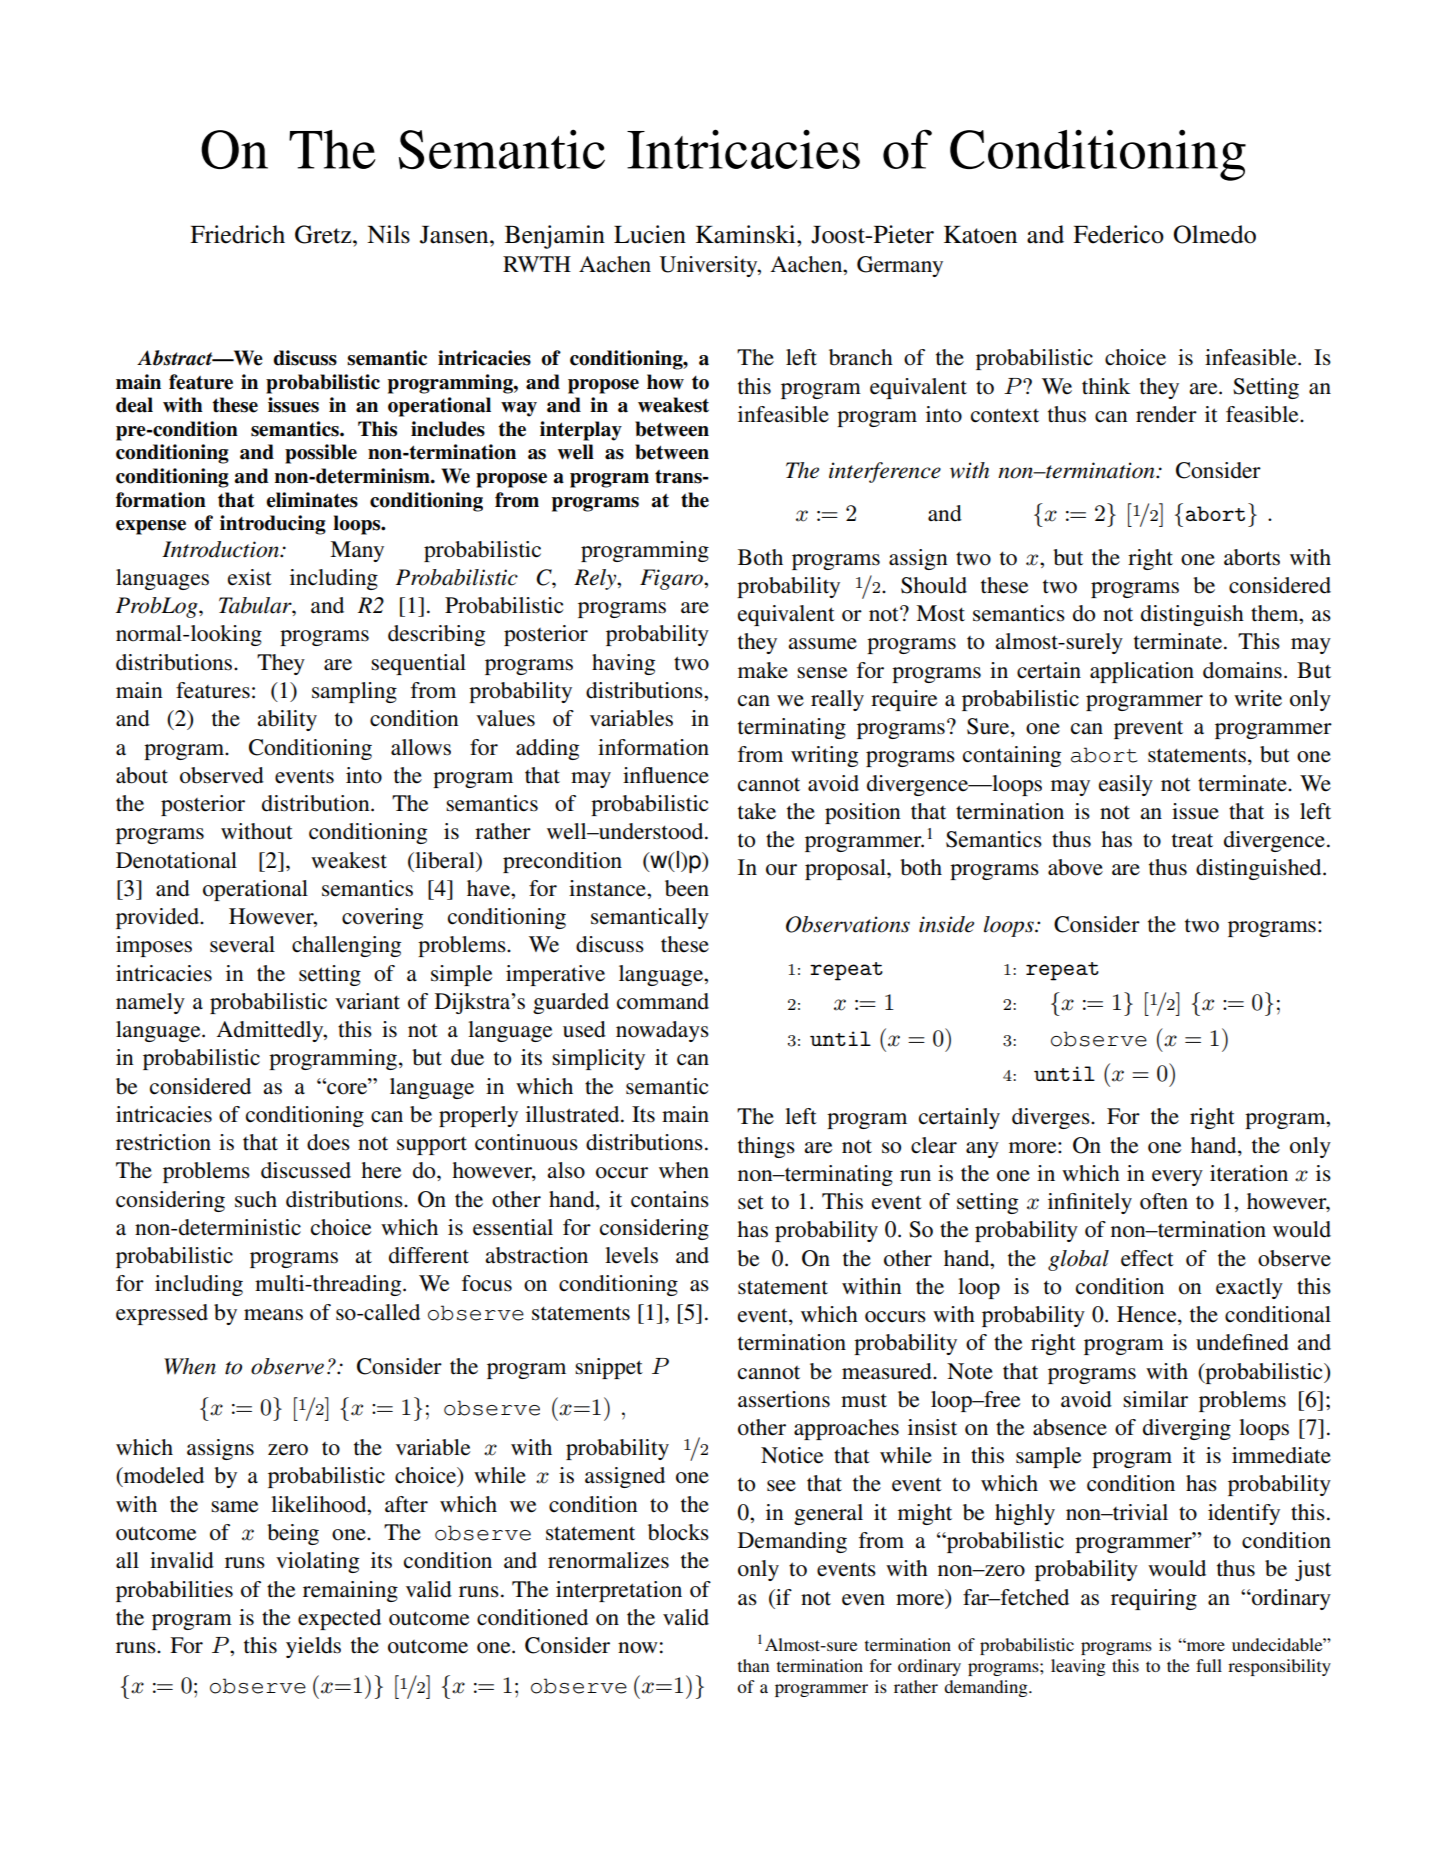  What do you see at coordinates (1142, 672) in the screenshot?
I see `application` at bounding box center [1142, 672].
